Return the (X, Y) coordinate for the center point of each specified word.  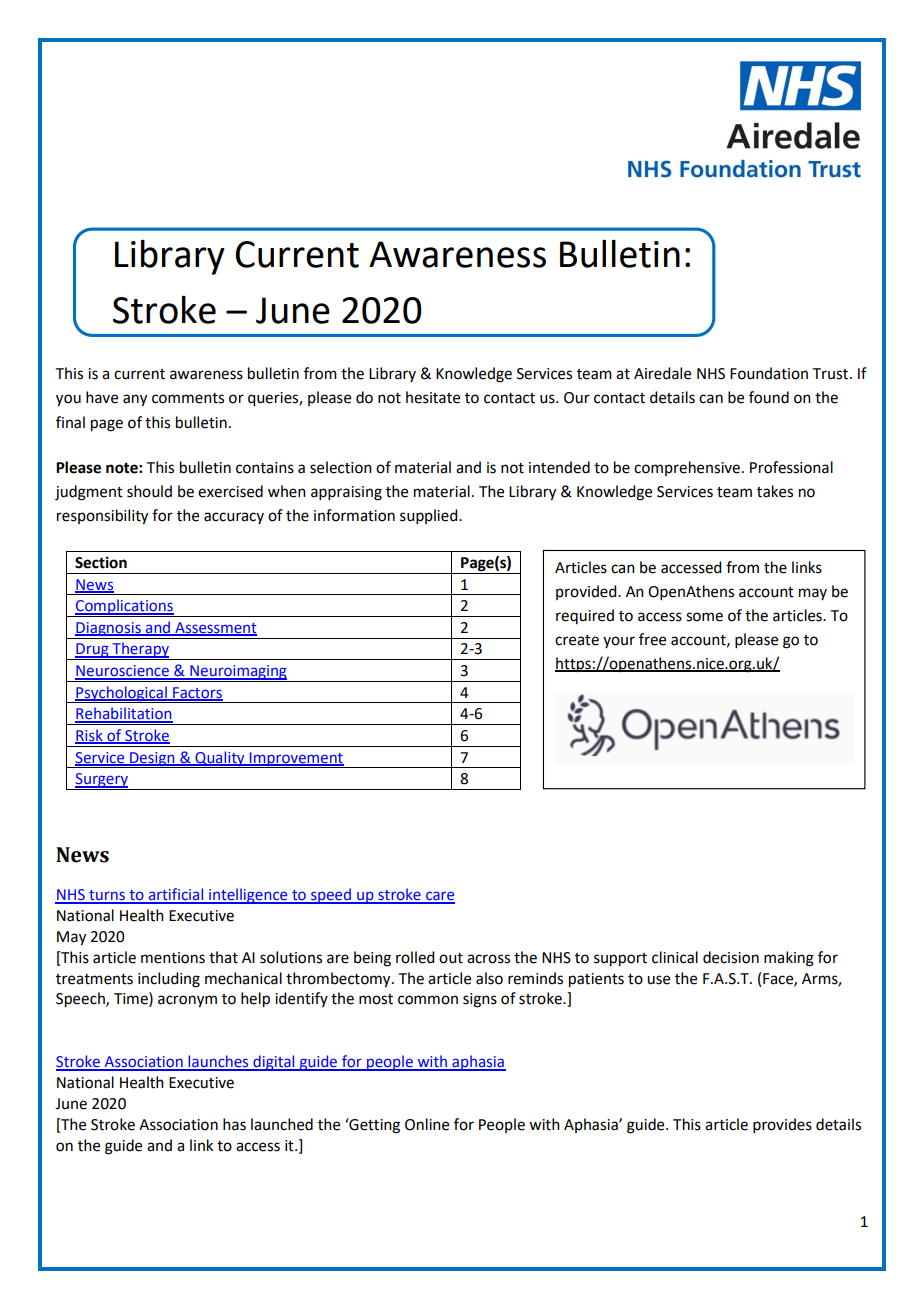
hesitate (433, 397)
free (652, 639)
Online (427, 1124)
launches (218, 1062)
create (577, 640)
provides (782, 1125)
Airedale (662, 373)
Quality (220, 759)
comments (188, 398)
